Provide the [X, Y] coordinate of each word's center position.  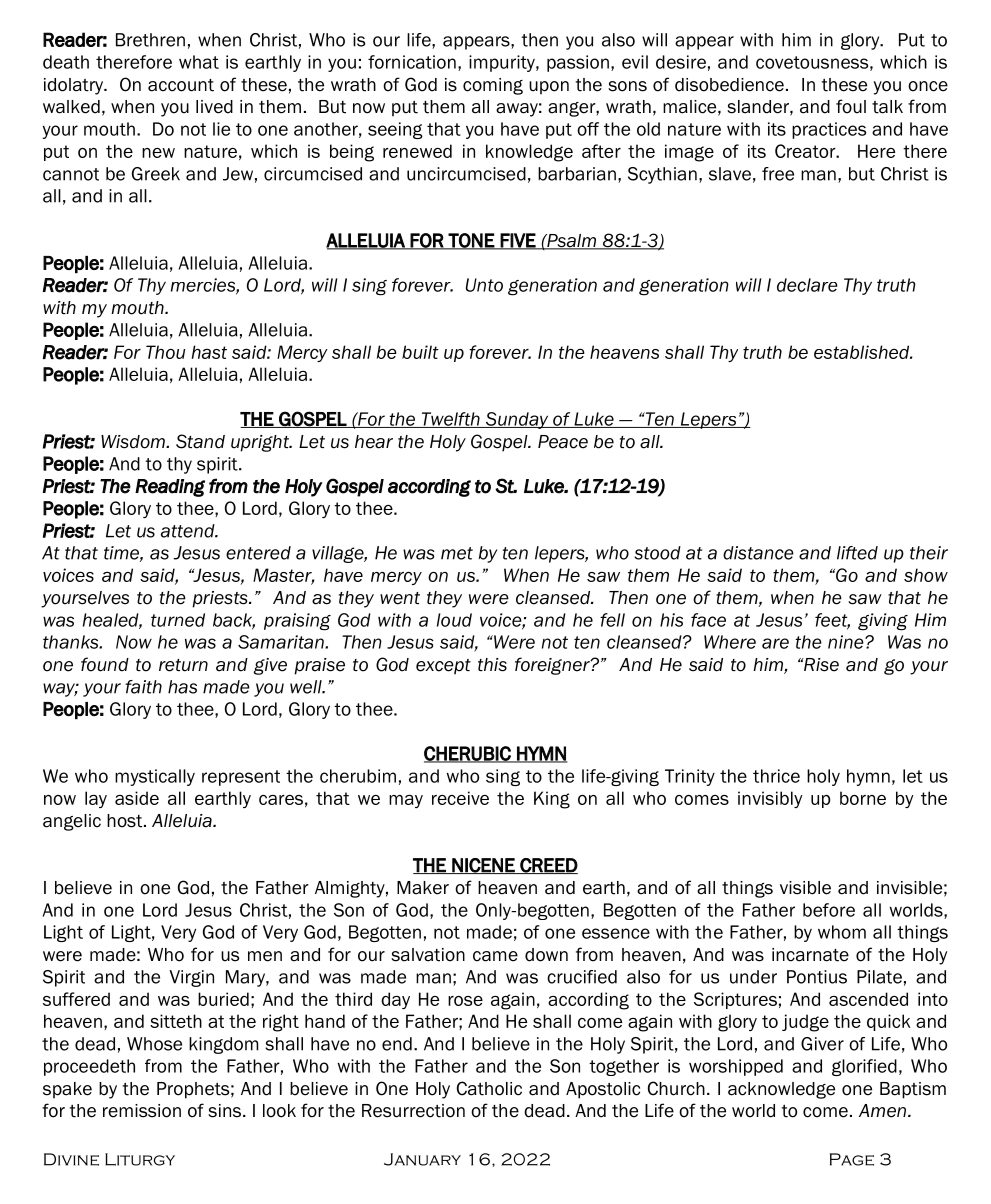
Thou [165, 352]
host [126, 821]
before [829, 910]
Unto [484, 285]
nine [847, 642]
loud [454, 620]
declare [807, 285]
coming [493, 86]
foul [851, 106]
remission [142, 1111]
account [181, 85]
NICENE [483, 866]
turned [178, 620]
